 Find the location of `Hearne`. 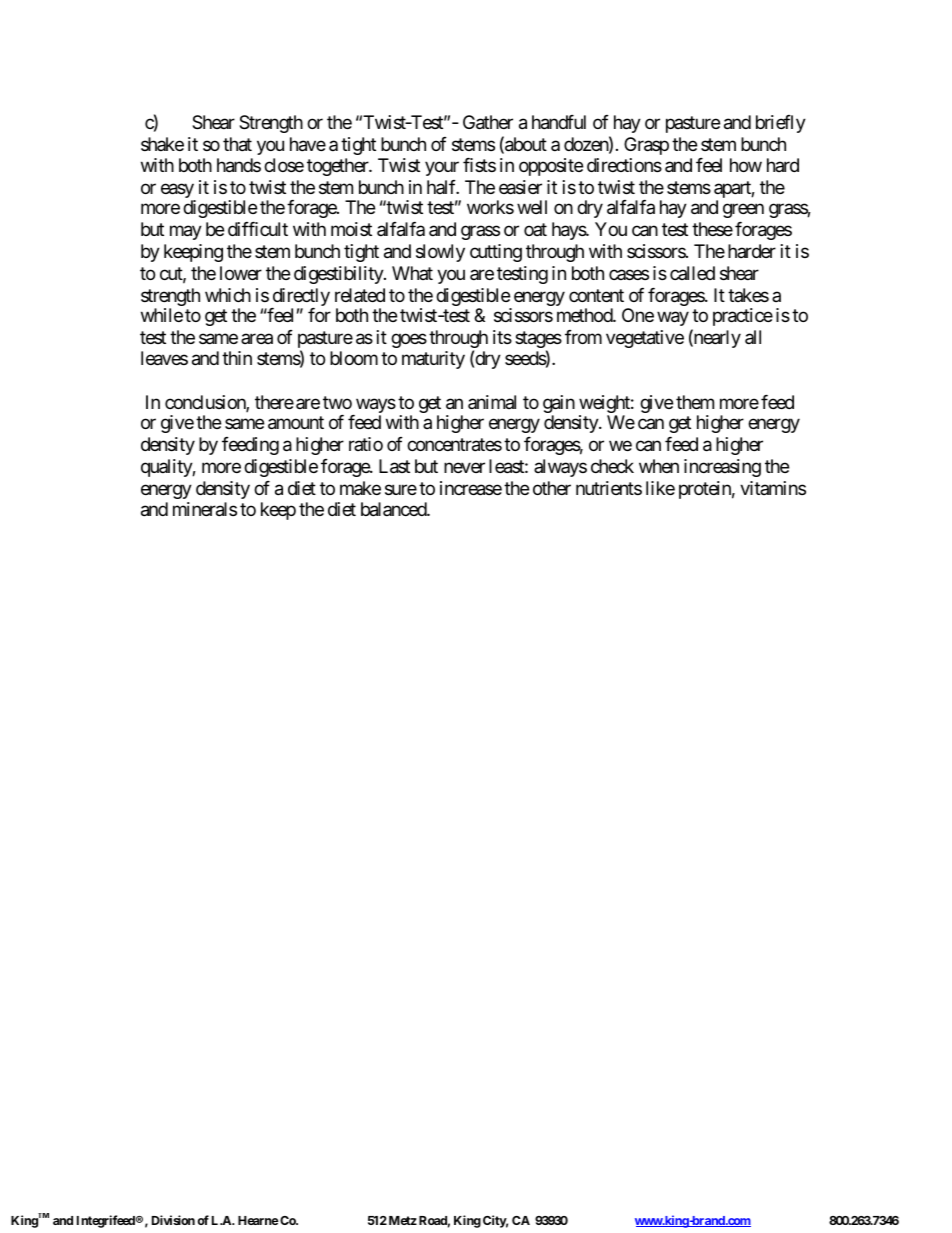

Hearne is located at coordinates (258, 1220).
